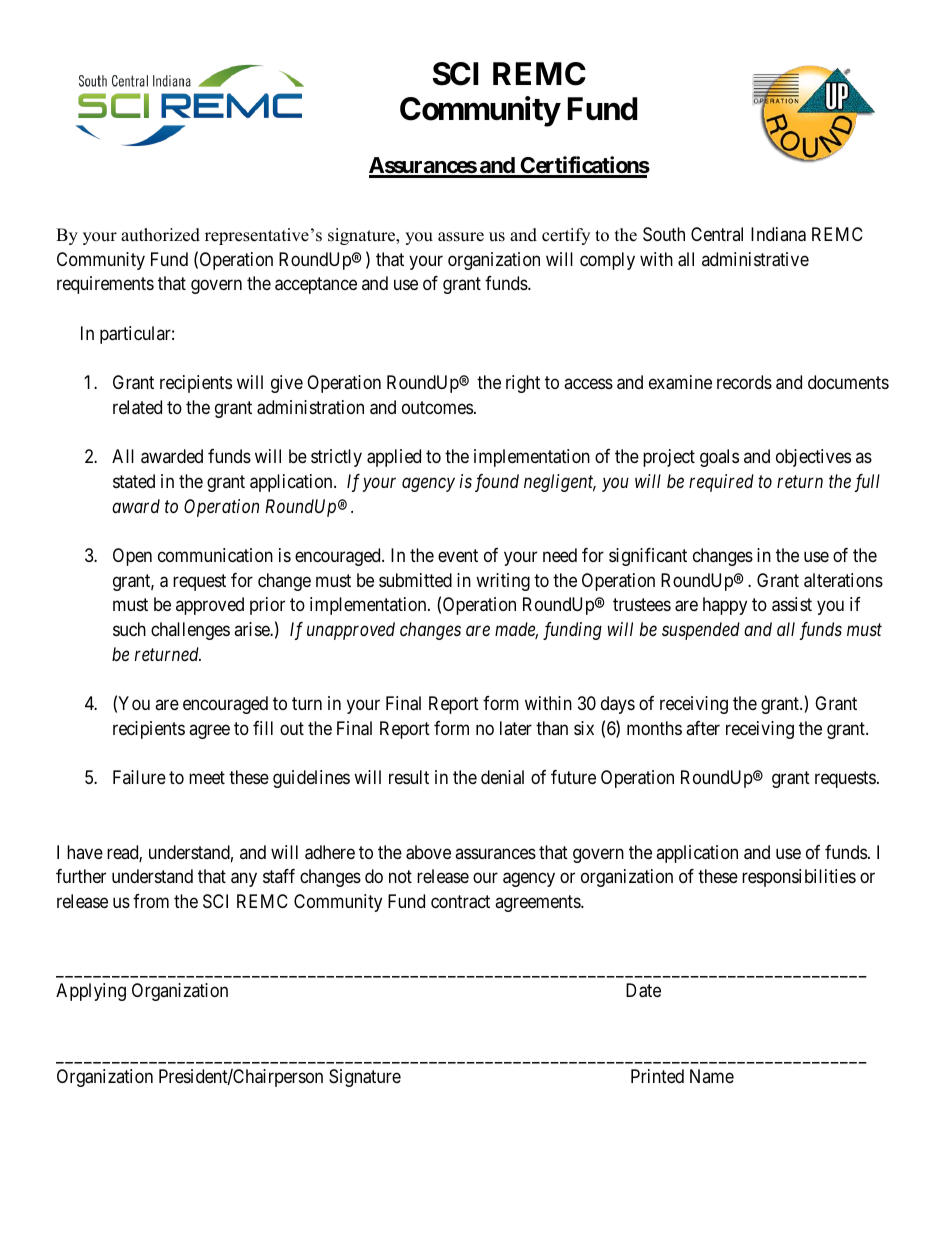 The width and height of the screenshot is (952, 1233). I want to click on Applying, so click(91, 992).
